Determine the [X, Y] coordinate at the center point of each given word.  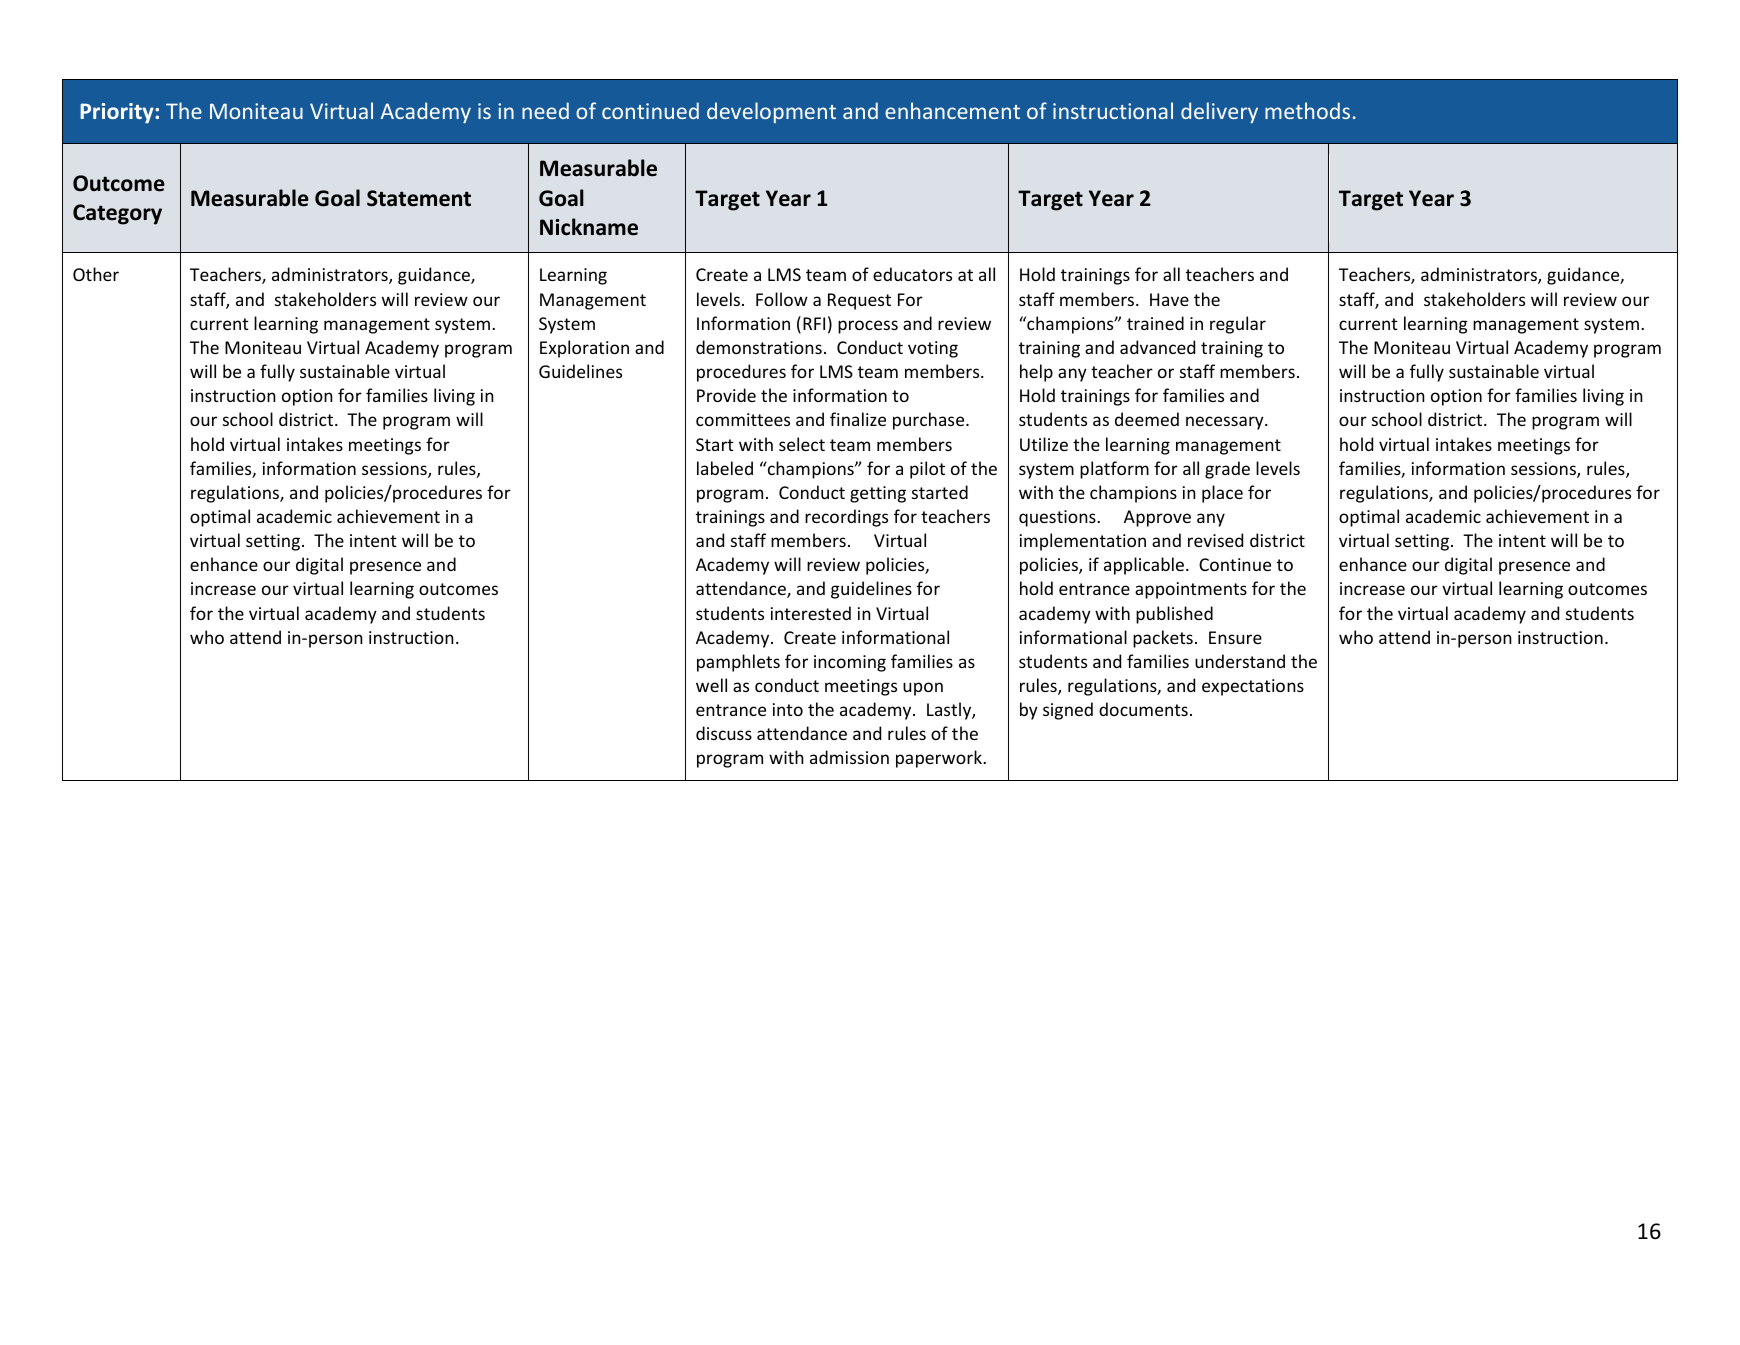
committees [743, 419]
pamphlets [738, 663]
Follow [782, 299]
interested [811, 613]
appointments [1191, 590]
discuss [724, 733]
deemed [1147, 419]
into [788, 709]
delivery [1219, 113]
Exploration [584, 349]
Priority [118, 113]
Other [96, 274]
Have [1169, 299]
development [771, 112]
